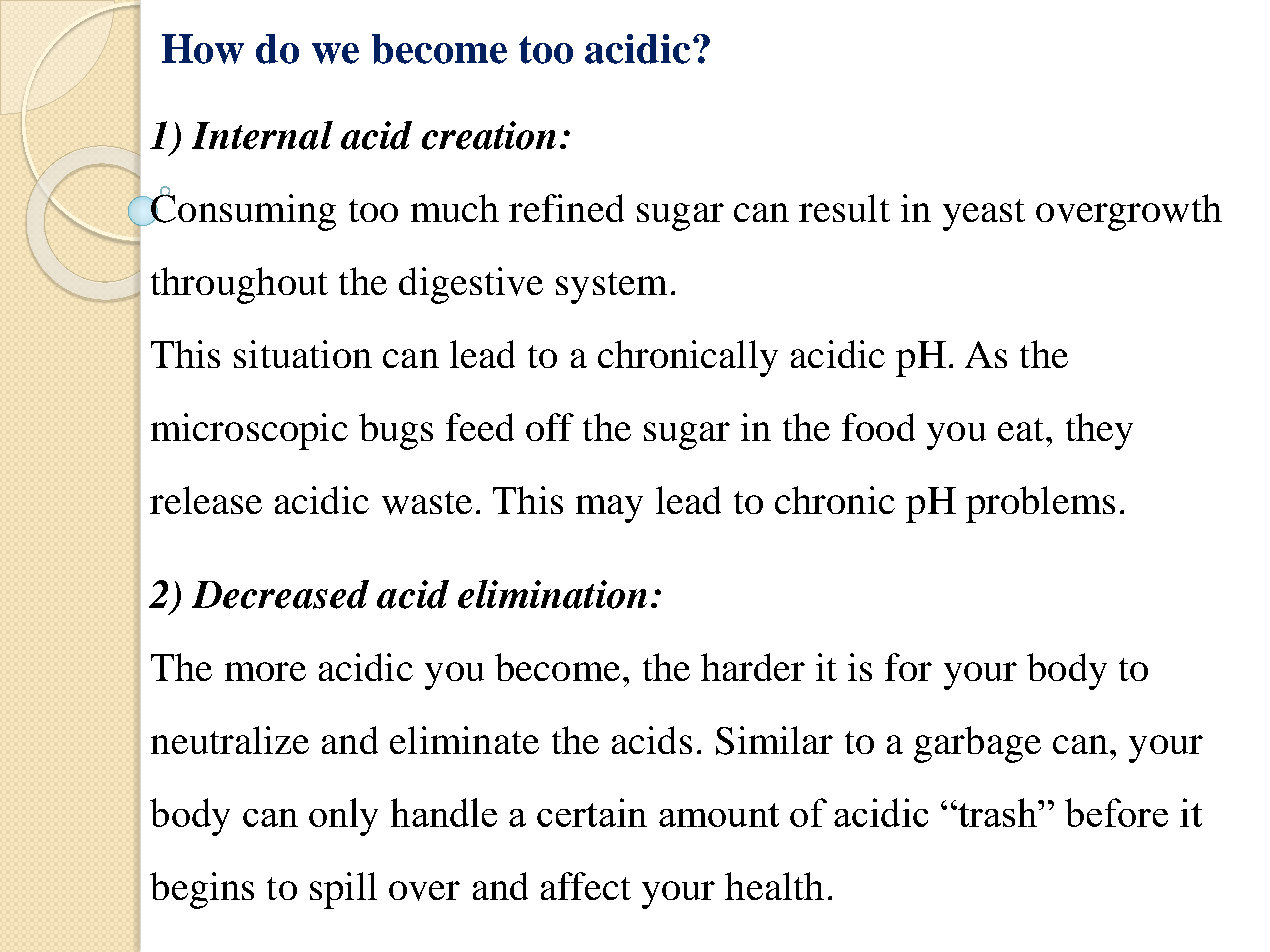  Describe the element at coordinates (203, 49) in the screenshot. I see `How` at that location.
